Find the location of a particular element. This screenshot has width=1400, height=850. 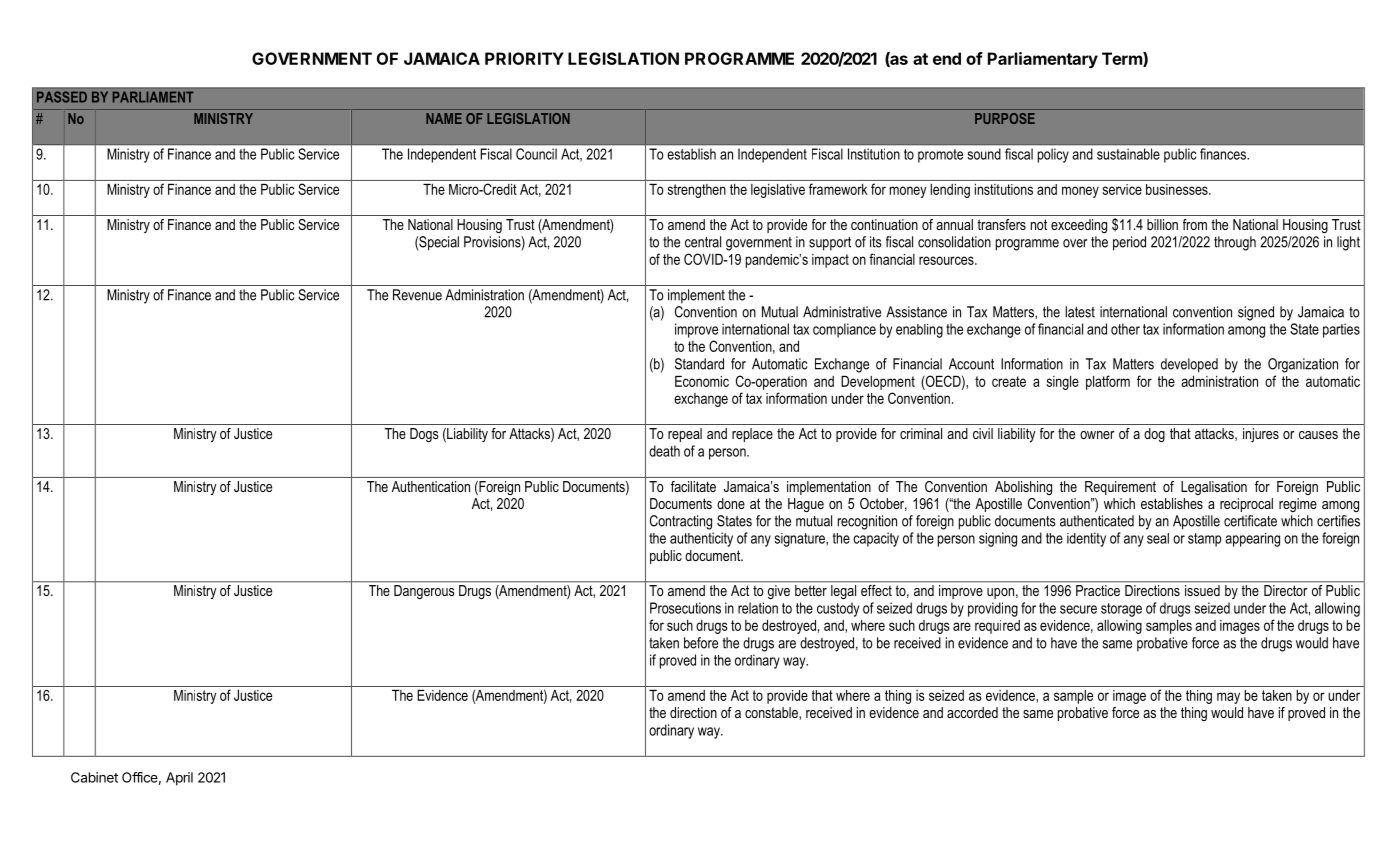

PRIORITY is located at coordinates (524, 58).
